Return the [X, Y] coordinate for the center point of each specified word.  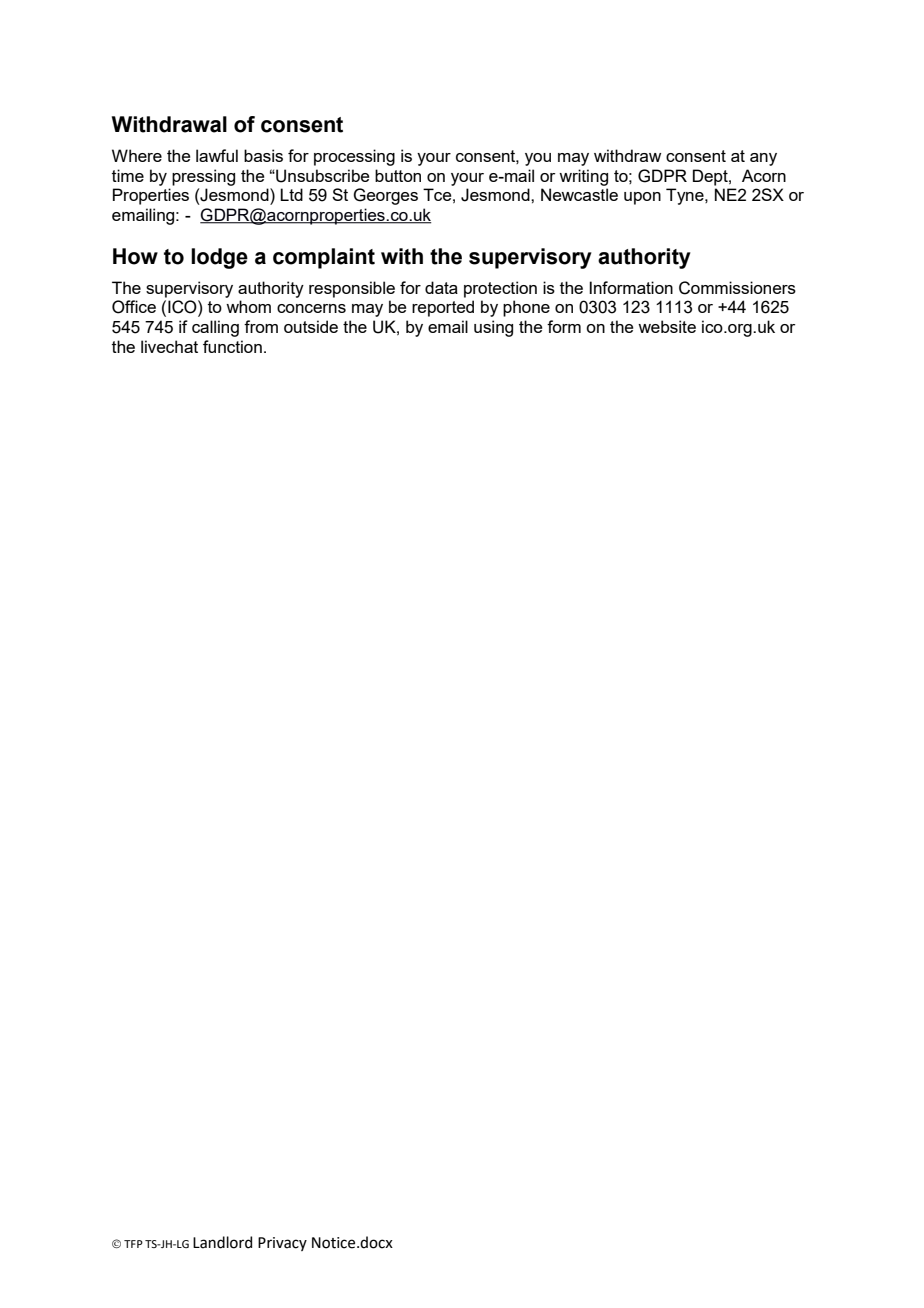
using [493, 328]
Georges [385, 196]
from [261, 326]
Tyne [686, 196]
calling [215, 328]
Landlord [222, 1242]
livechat [169, 346]
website [667, 326]
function [232, 346]
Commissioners [737, 288]
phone [526, 308]
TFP [133, 1244]
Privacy [282, 1244]
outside [311, 326]
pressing [203, 177]
